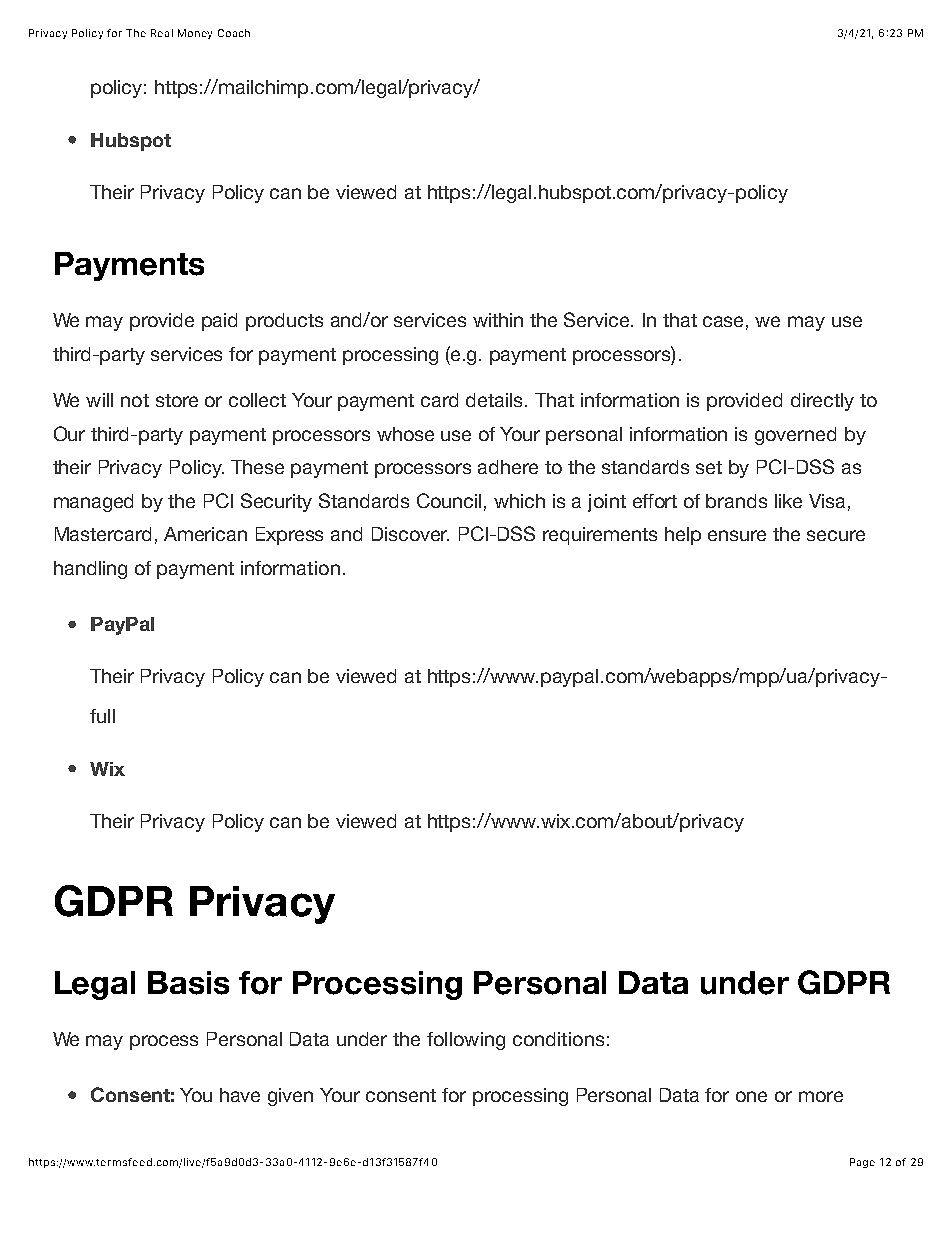 This image has height=1233, width=952. What do you see at coordinates (234, 33) in the image?
I see `Coach` at bounding box center [234, 33].
